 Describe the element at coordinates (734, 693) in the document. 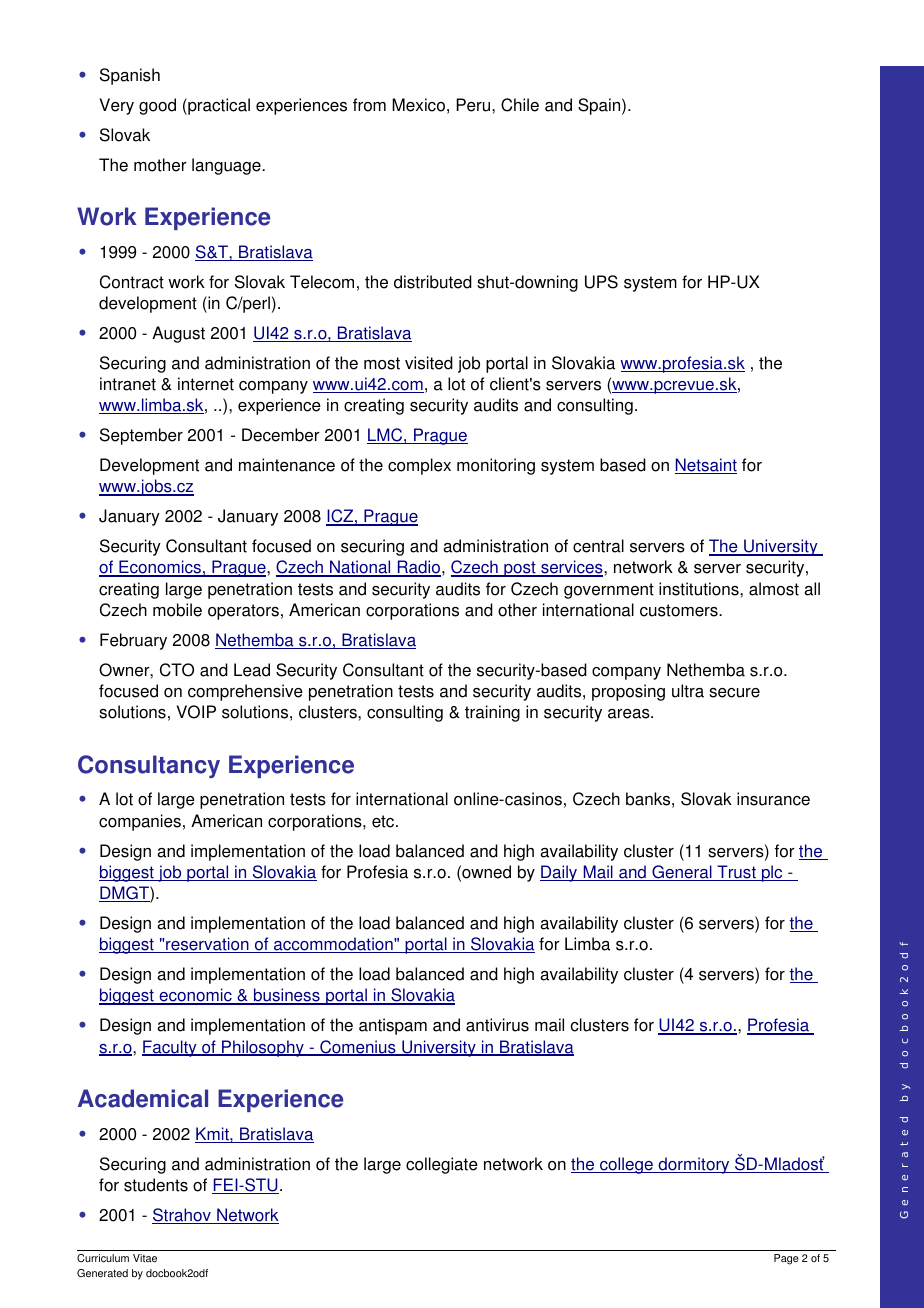

I see `secure` at that location.
